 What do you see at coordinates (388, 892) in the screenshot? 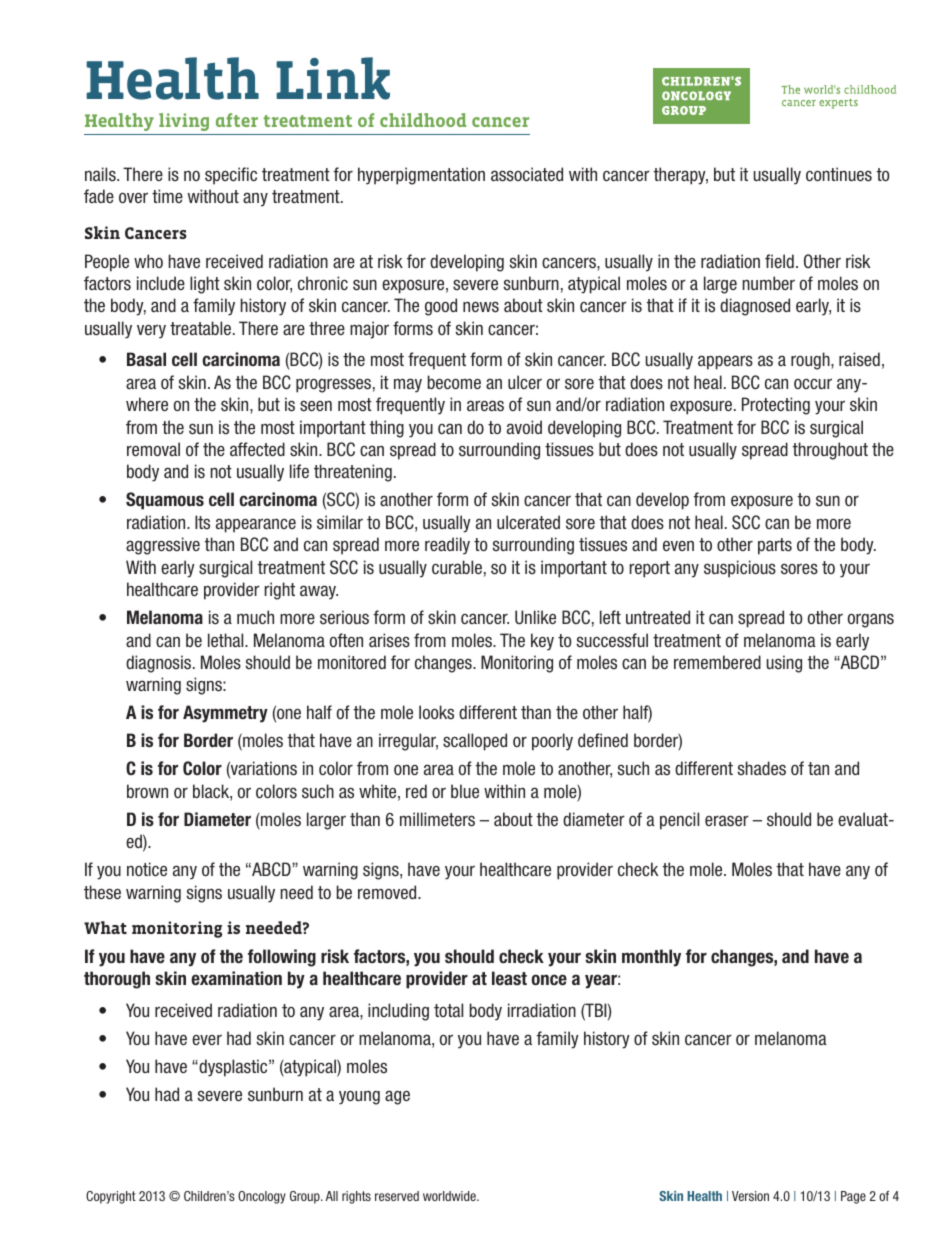
I see `removed` at bounding box center [388, 892].
